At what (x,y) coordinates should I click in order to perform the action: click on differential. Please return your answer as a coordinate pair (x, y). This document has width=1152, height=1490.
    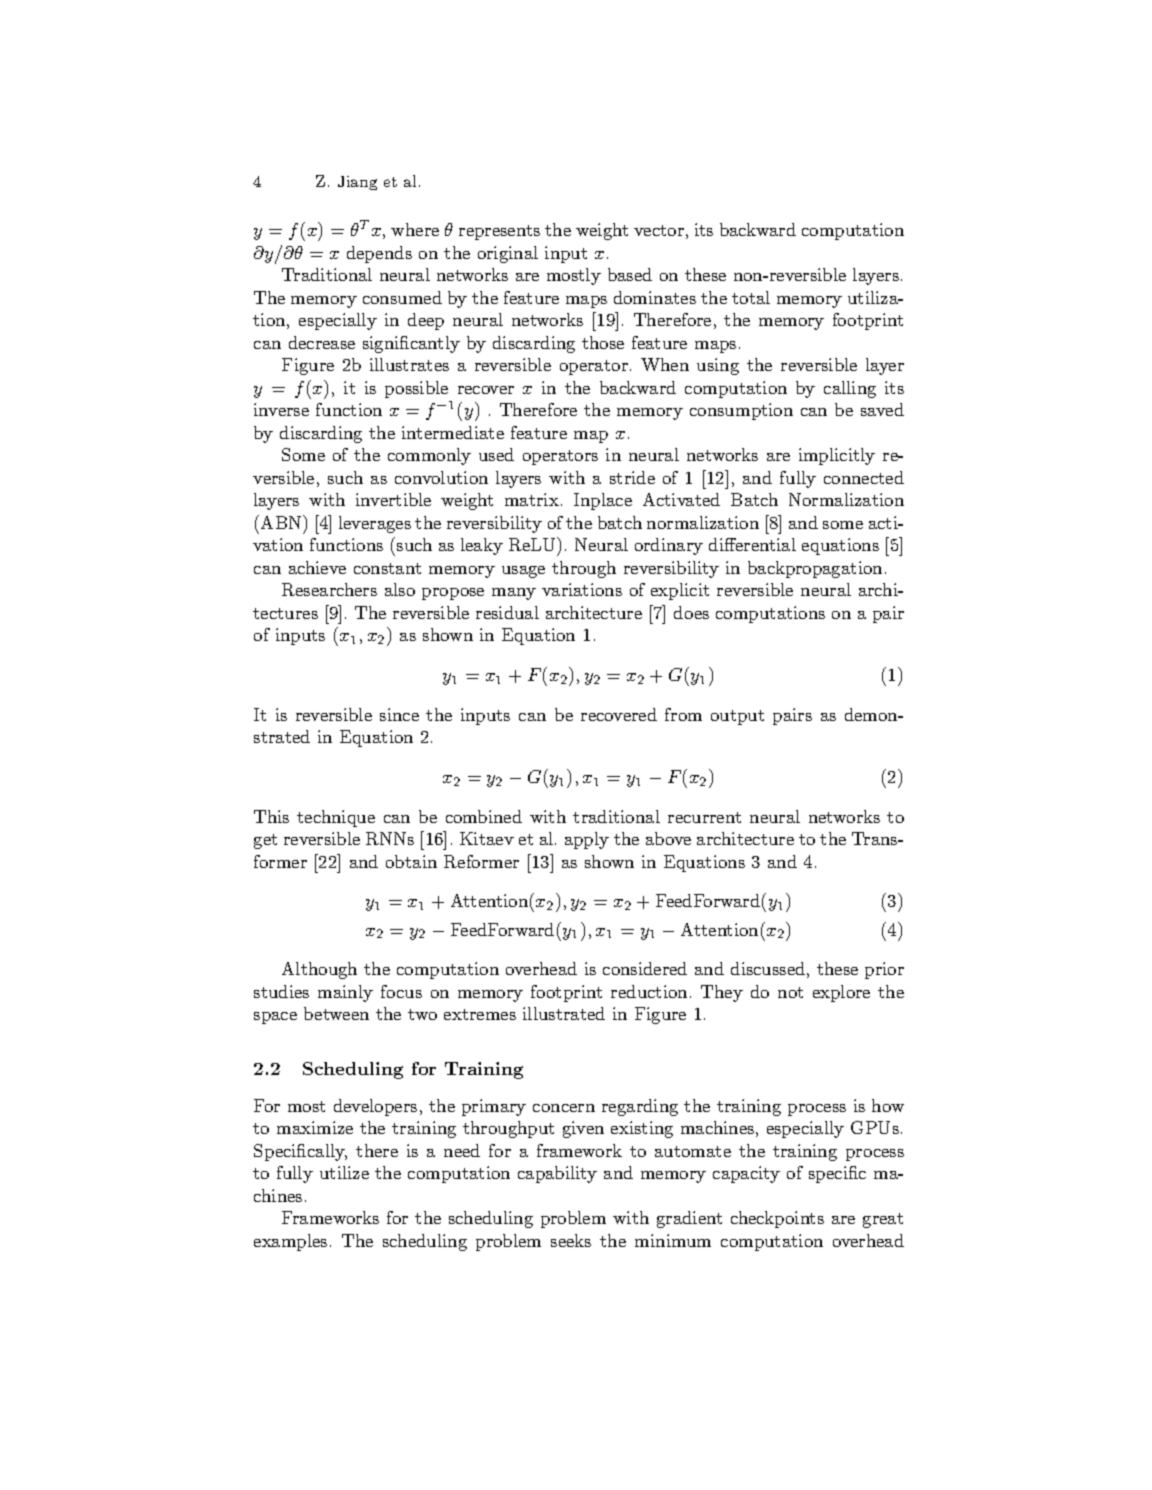
    Looking at the image, I should click on (752, 544).
